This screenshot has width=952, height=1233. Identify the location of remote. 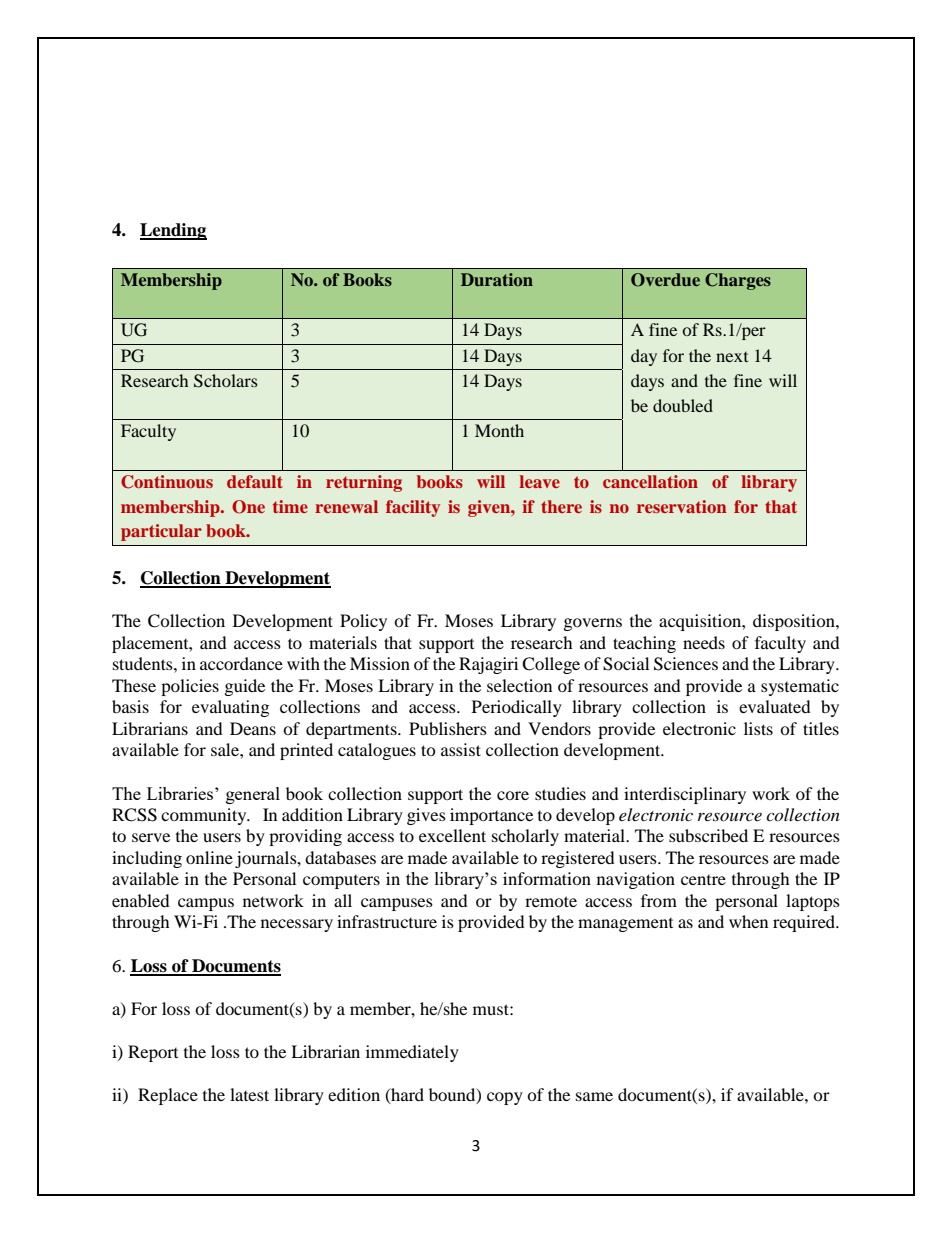
(551, 901).
